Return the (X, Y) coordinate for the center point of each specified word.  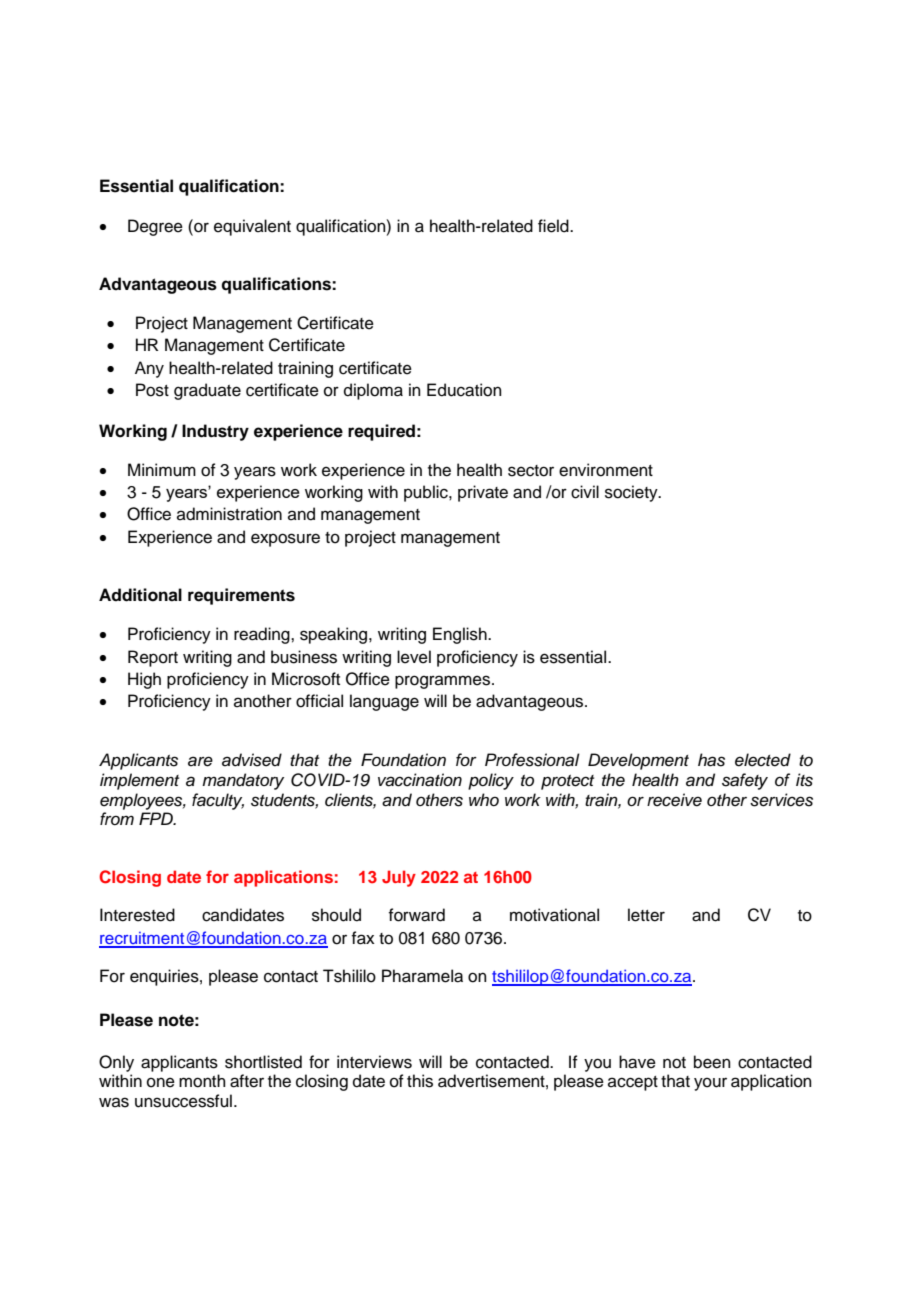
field (554, 226)
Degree (155, 227)
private (483, 493)
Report (153, 658)
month (202, 1081)
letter (646, 915)
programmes (442, 682)
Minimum (162, 470)
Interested (137, 915)
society (632, 493)
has (711, 760)
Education (464, 390)
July (399, 878)
